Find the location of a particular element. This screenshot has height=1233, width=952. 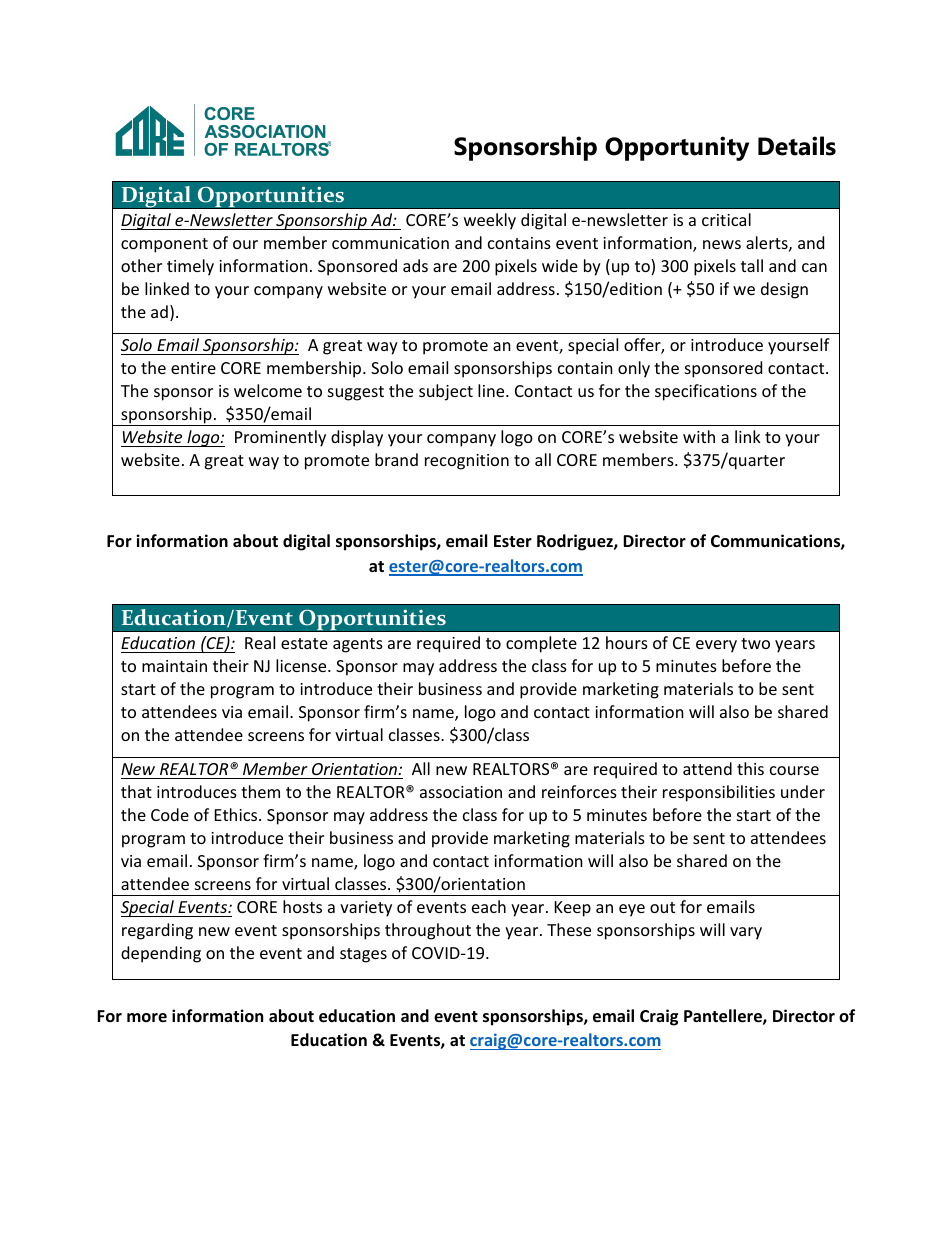

component is located at coordinates (164, 245).
